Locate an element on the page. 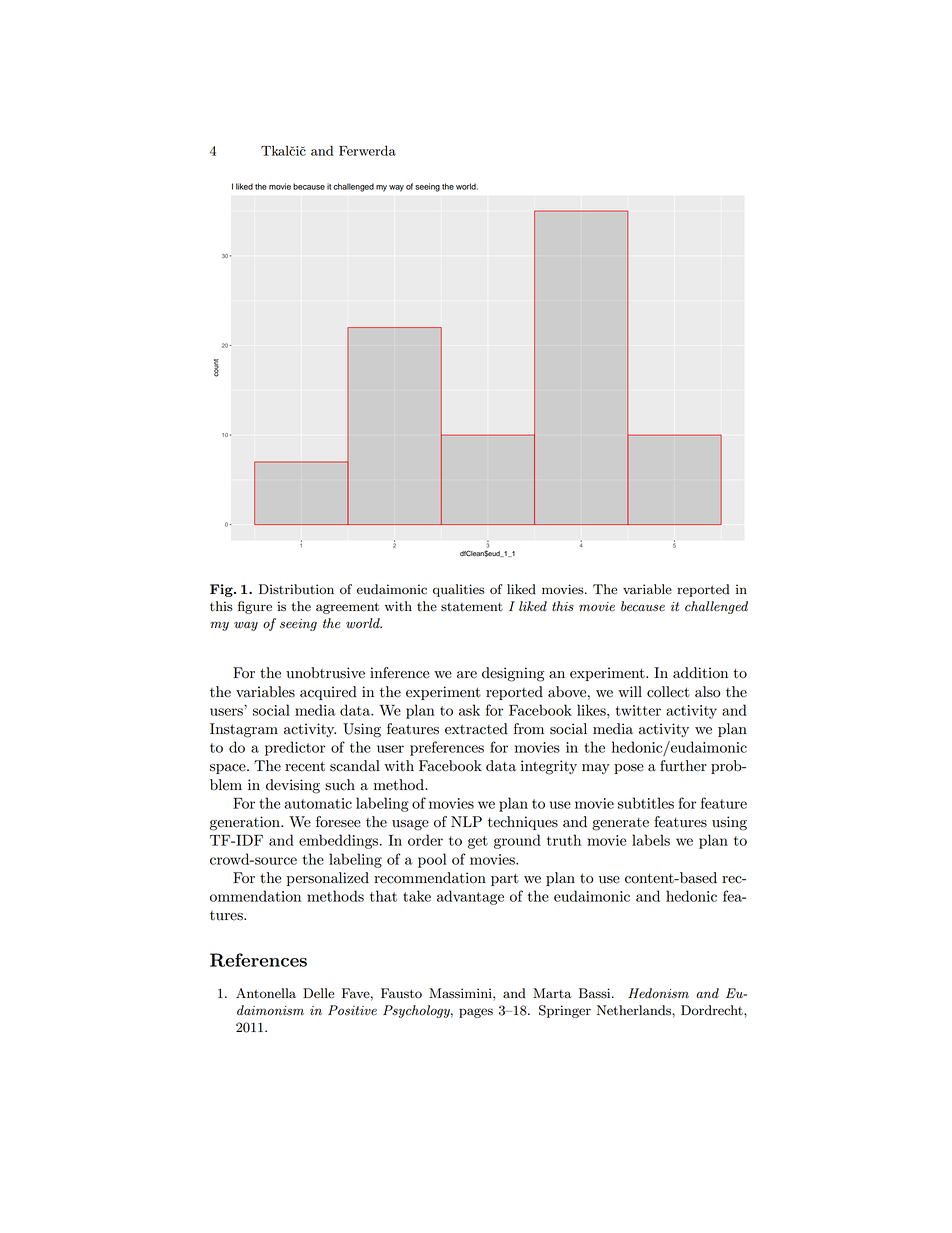 This document has width=952, height=1233. Distribution is located at coordinates (296, 589).
